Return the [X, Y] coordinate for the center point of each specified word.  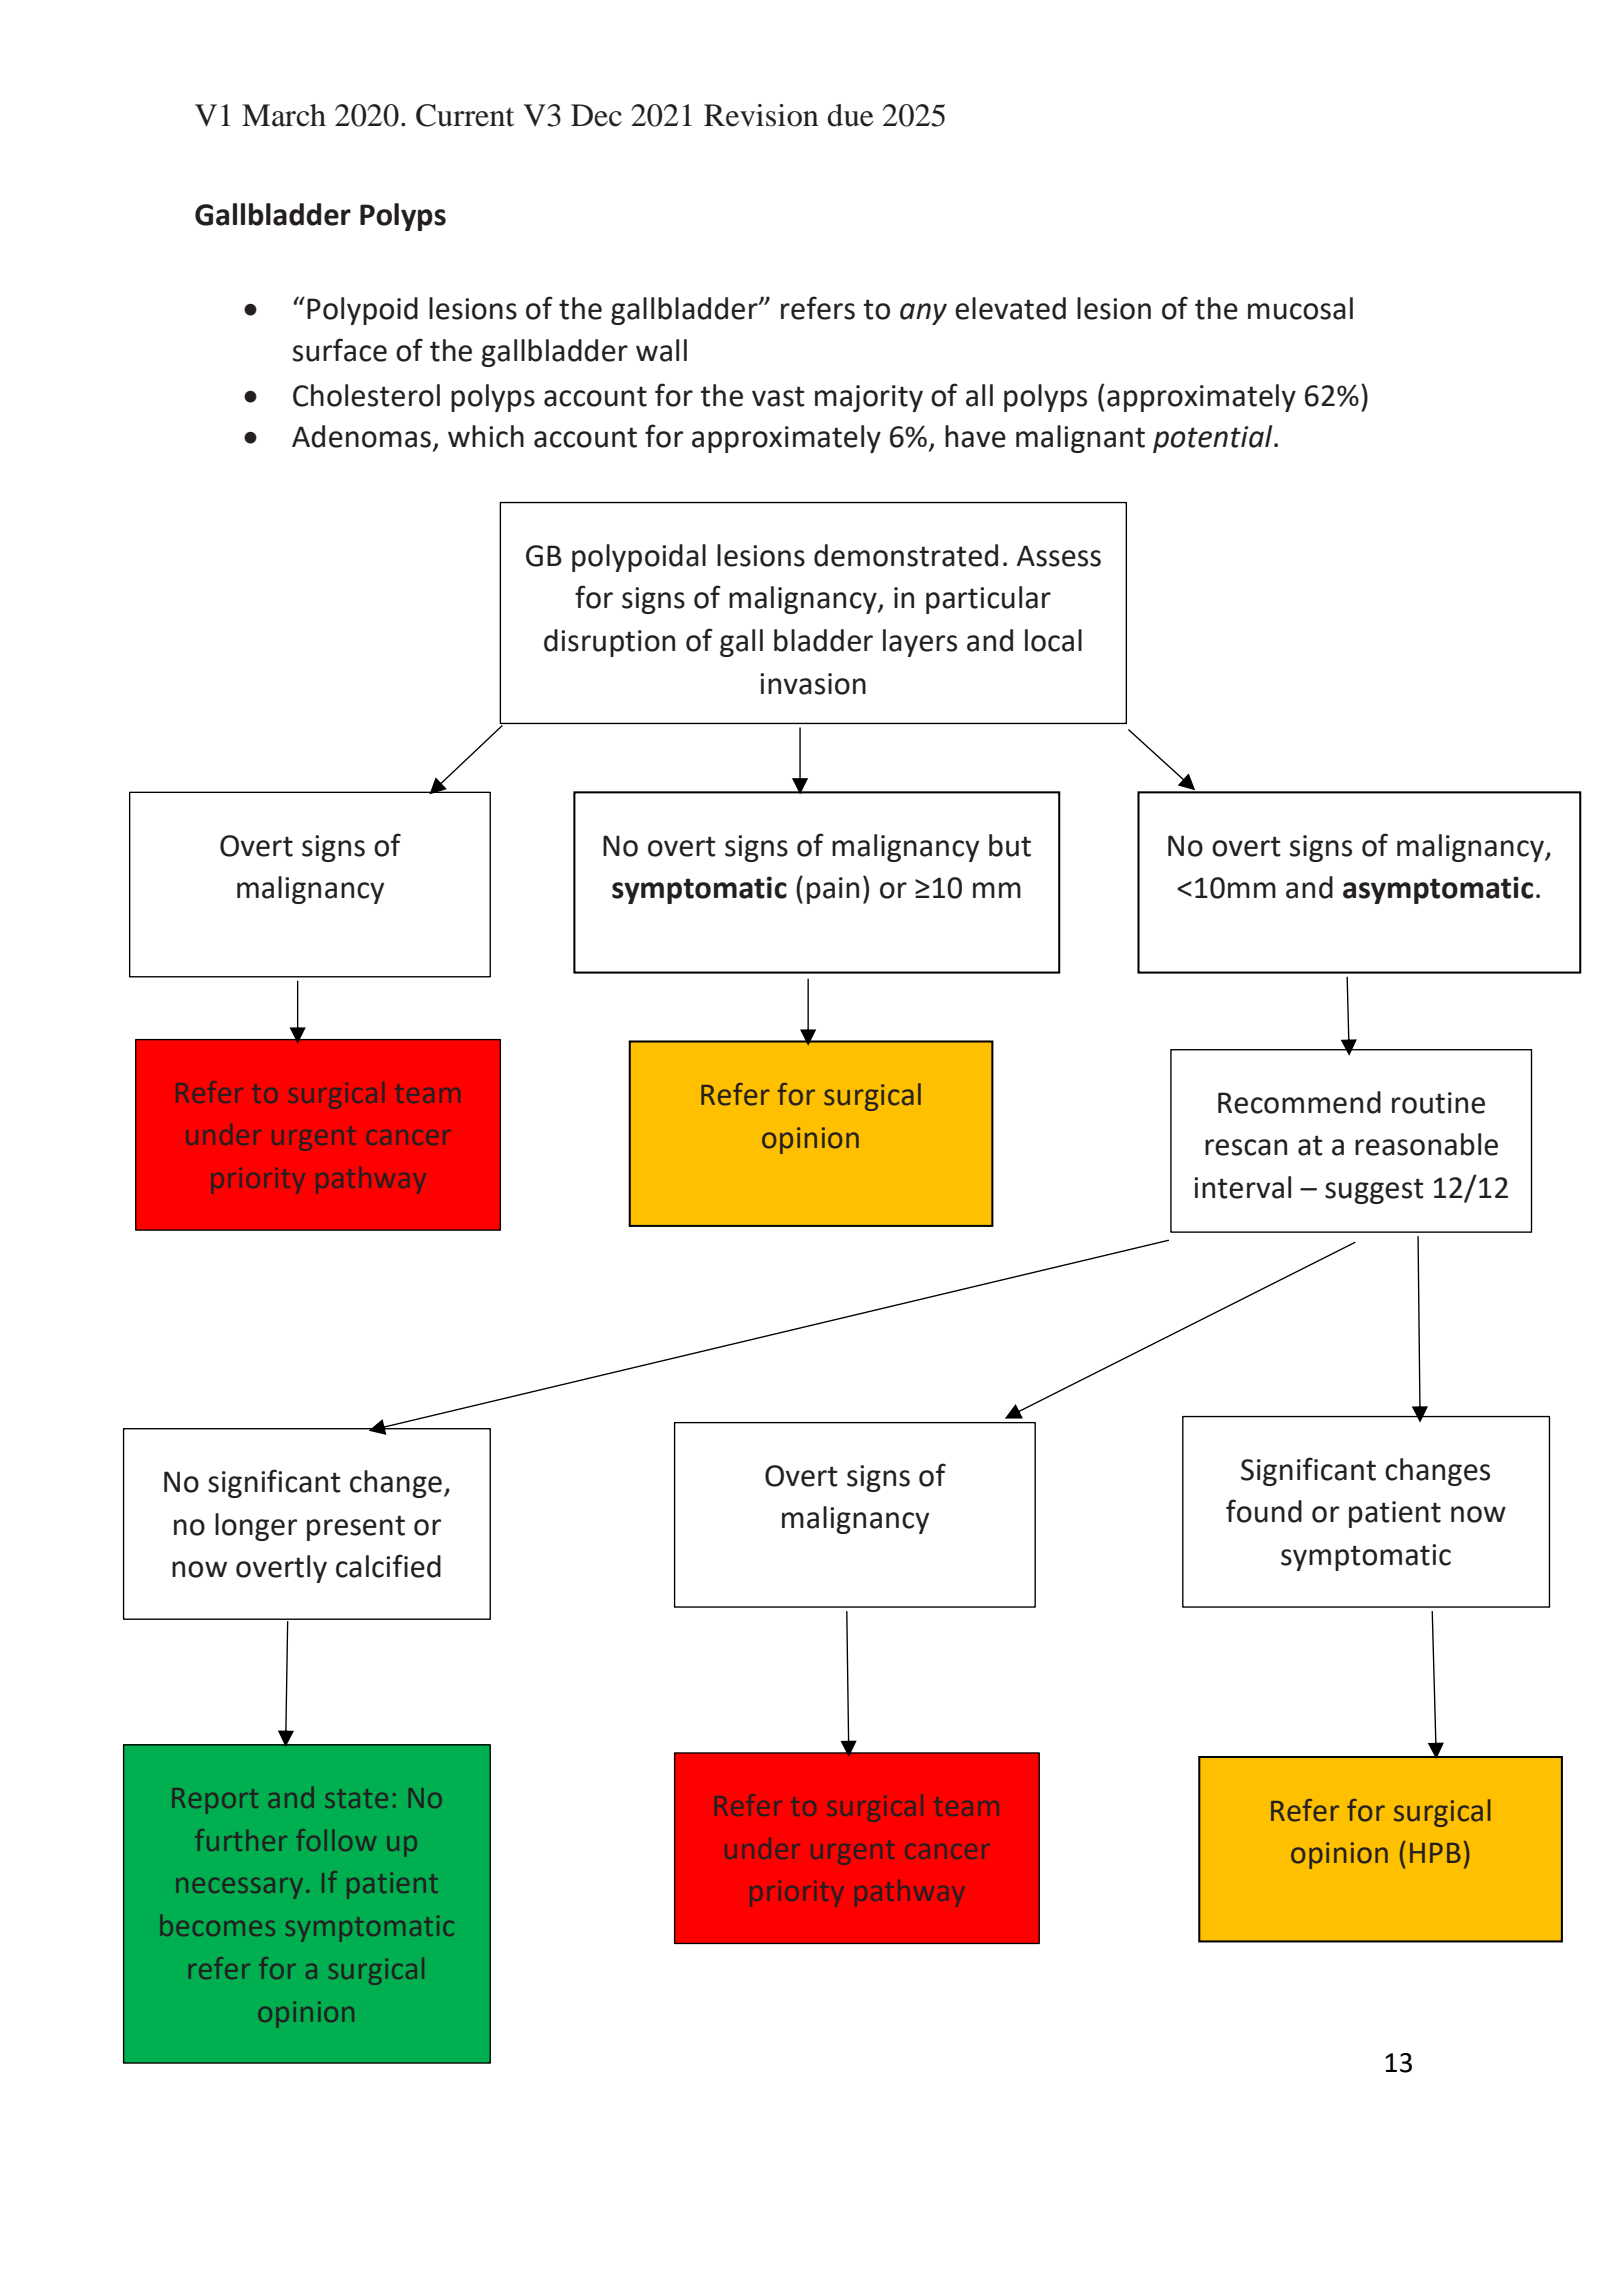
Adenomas [361, 436]
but [1010, 845]
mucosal [1300, 308]
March [284, 115]
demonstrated [906, 555]
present [356, 1528]
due [850, 115]
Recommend [1299, 1102]
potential [1214, 439]
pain [833, 890]
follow [336, 1840]
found [1264, 1511]
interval [1242, 1187]
